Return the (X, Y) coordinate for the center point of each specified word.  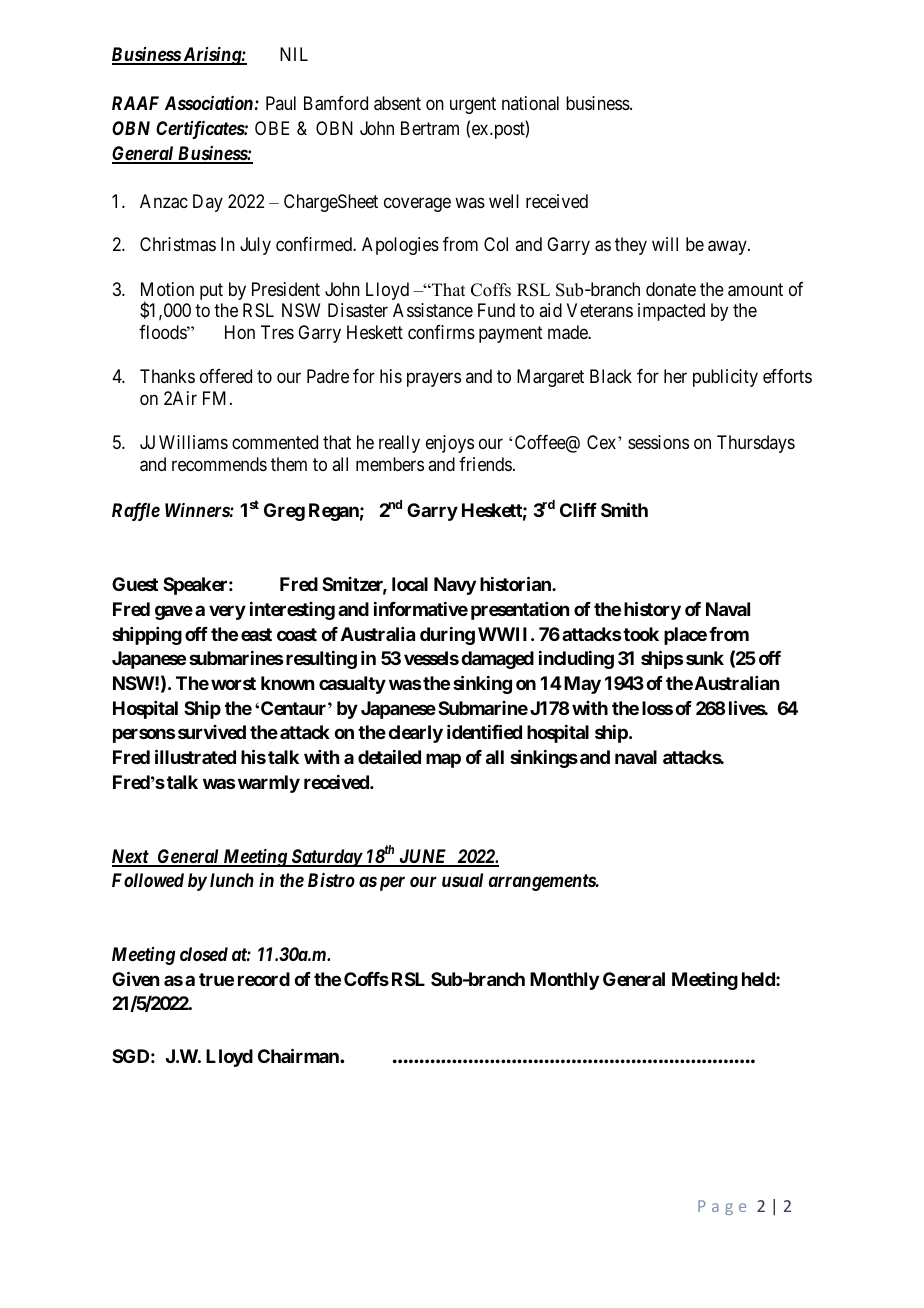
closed (204, 954)
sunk (705, 658)
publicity (725, 378)
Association (209, 103)
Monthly (564, 981)
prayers (434, 380)
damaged (497, 660)
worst (233, 683)
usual (462, 880)
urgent (473, 105)
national (530, 103)
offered (226, 376)
